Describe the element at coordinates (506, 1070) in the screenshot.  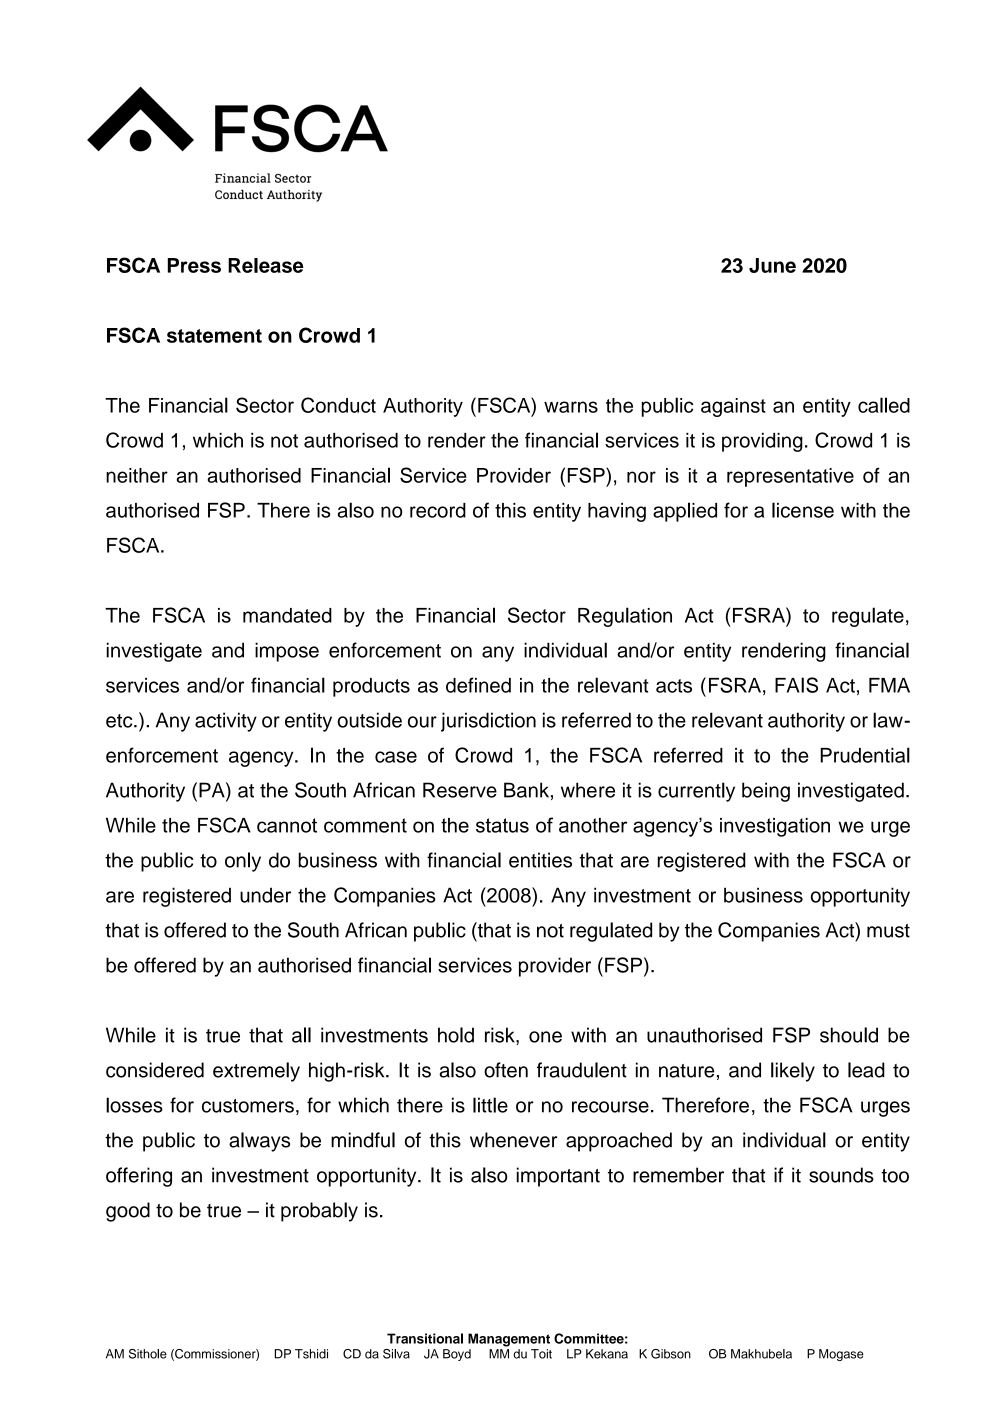
I see `often` at that location.
